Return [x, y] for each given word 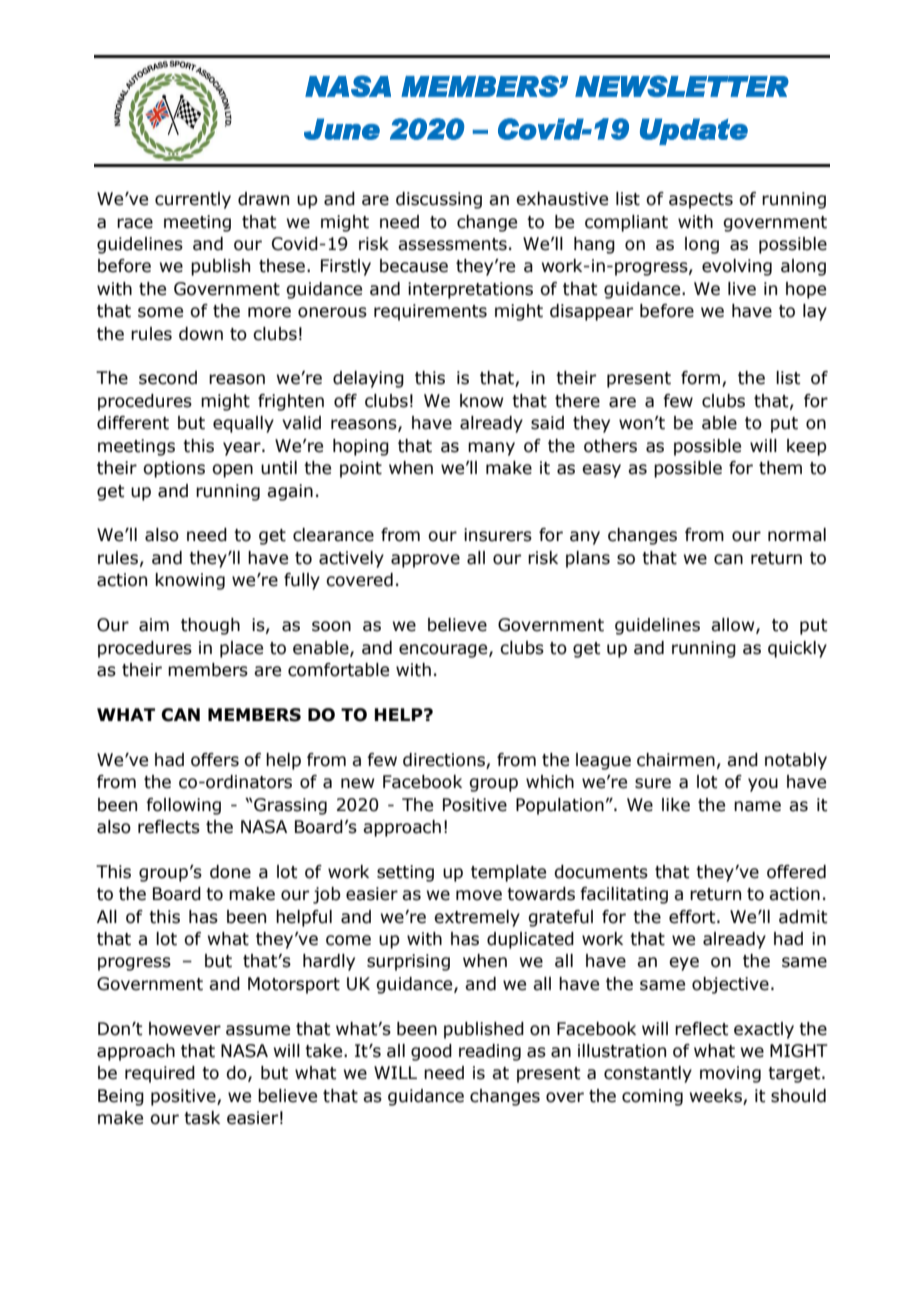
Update [694, 131]
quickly [797, 649]
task [202, 1118]
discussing [439, 200]
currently [193, 200]
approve [425, 561]
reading [490, 1052]
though [210, 626]
